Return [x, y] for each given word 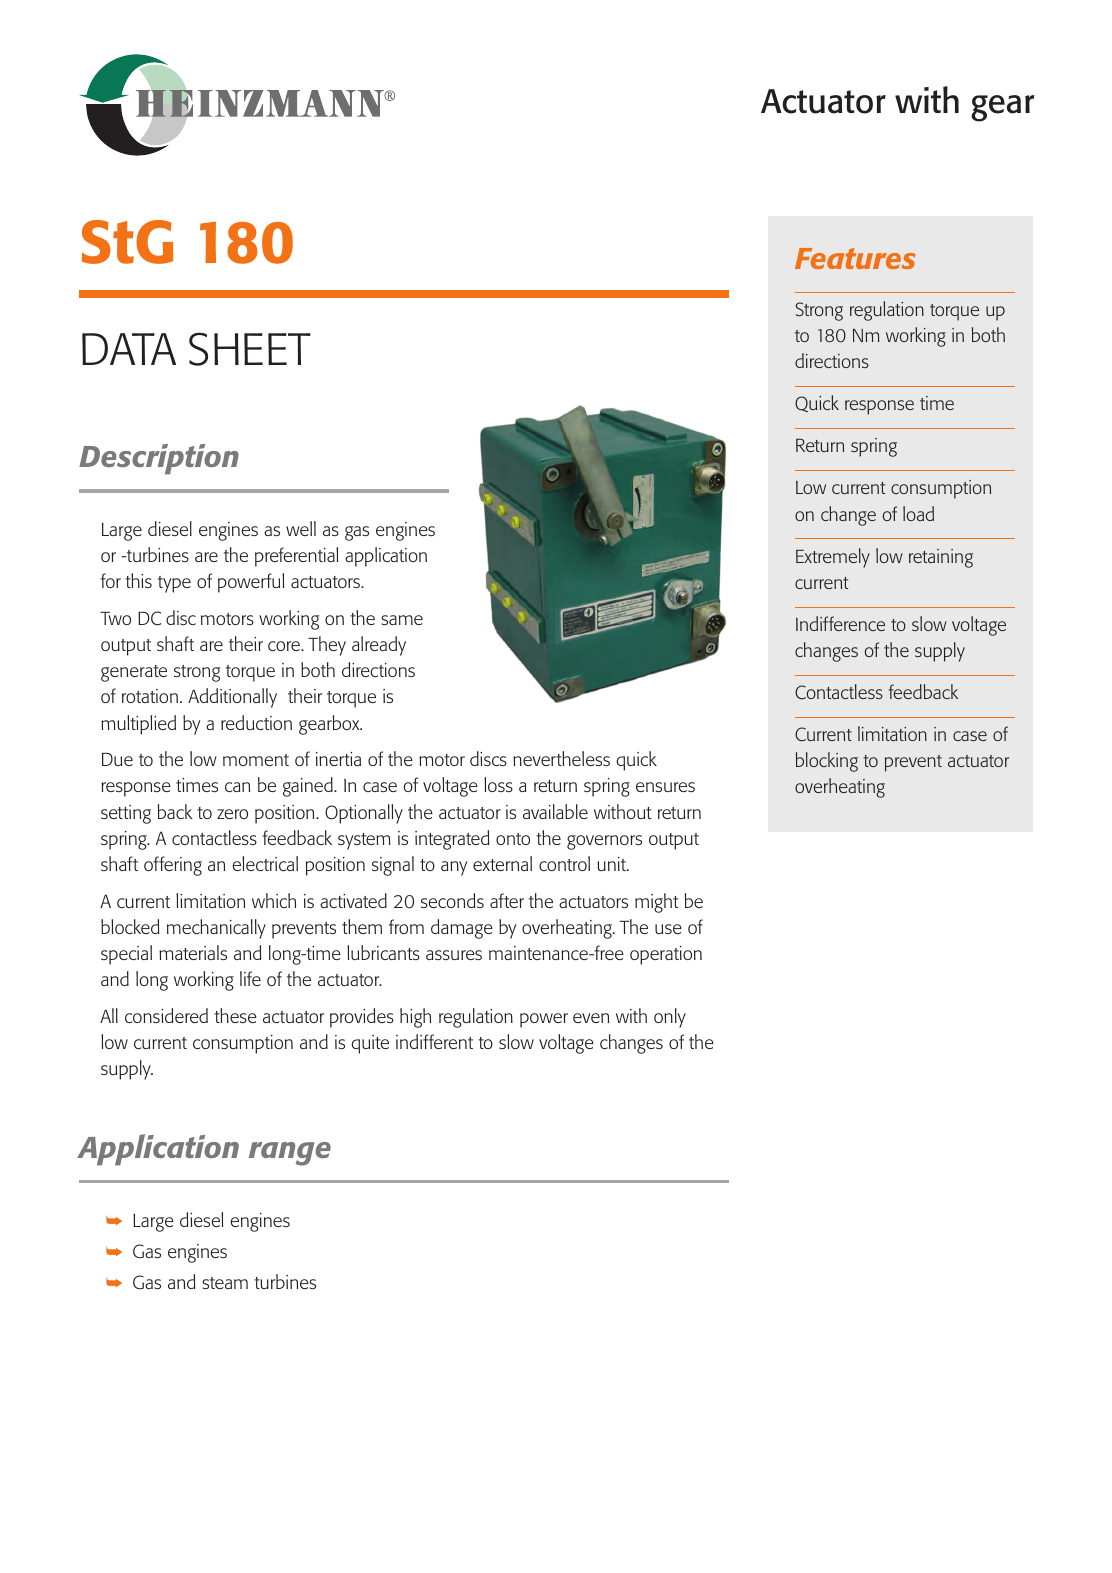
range [290, 1154]
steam [225, 1283]
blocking [827, 762]
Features [855, 258]
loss [498, 784]
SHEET [250, 349]
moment [256, 760]
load [918, 513]
